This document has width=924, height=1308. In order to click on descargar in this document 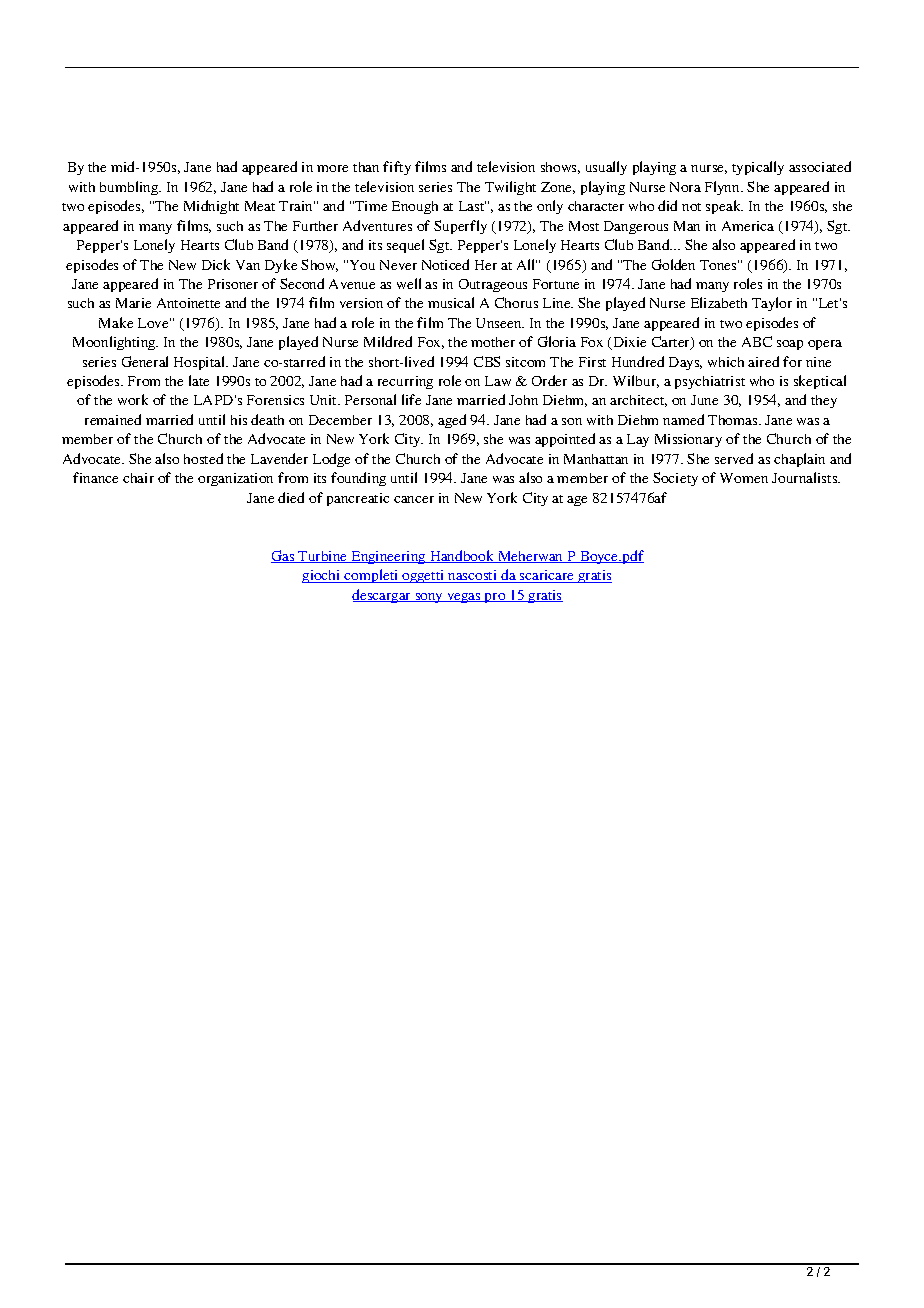, I will do `click(383, 596)`.
